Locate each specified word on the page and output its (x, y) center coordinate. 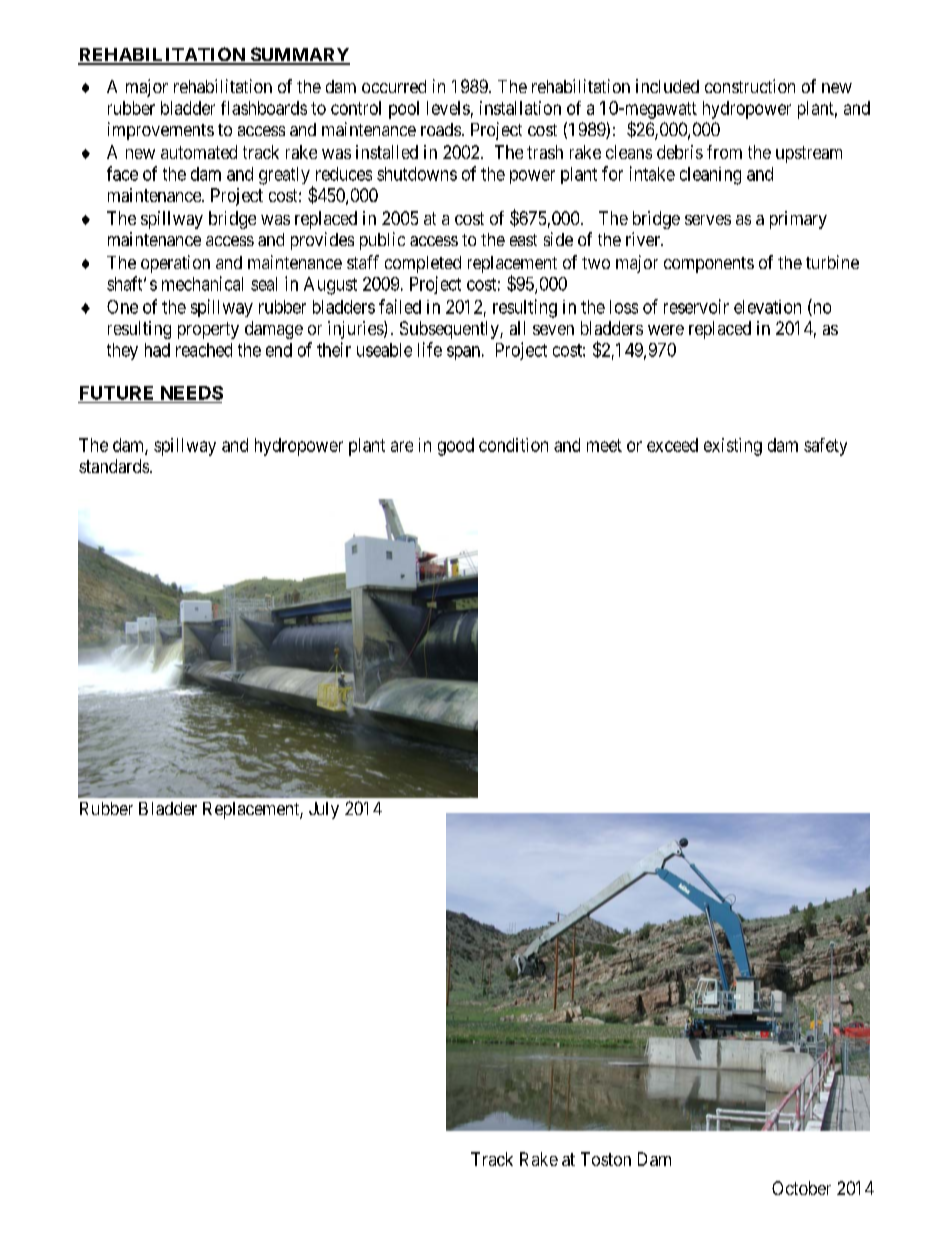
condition (513, 445)
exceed (672, 445)
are (402, 446)
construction (750, 86)
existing (733, 447)
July (324, 810)
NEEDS (192, 393)
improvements (161, 131)
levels (448, 108)
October (801, 1188)
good (456, 447)
